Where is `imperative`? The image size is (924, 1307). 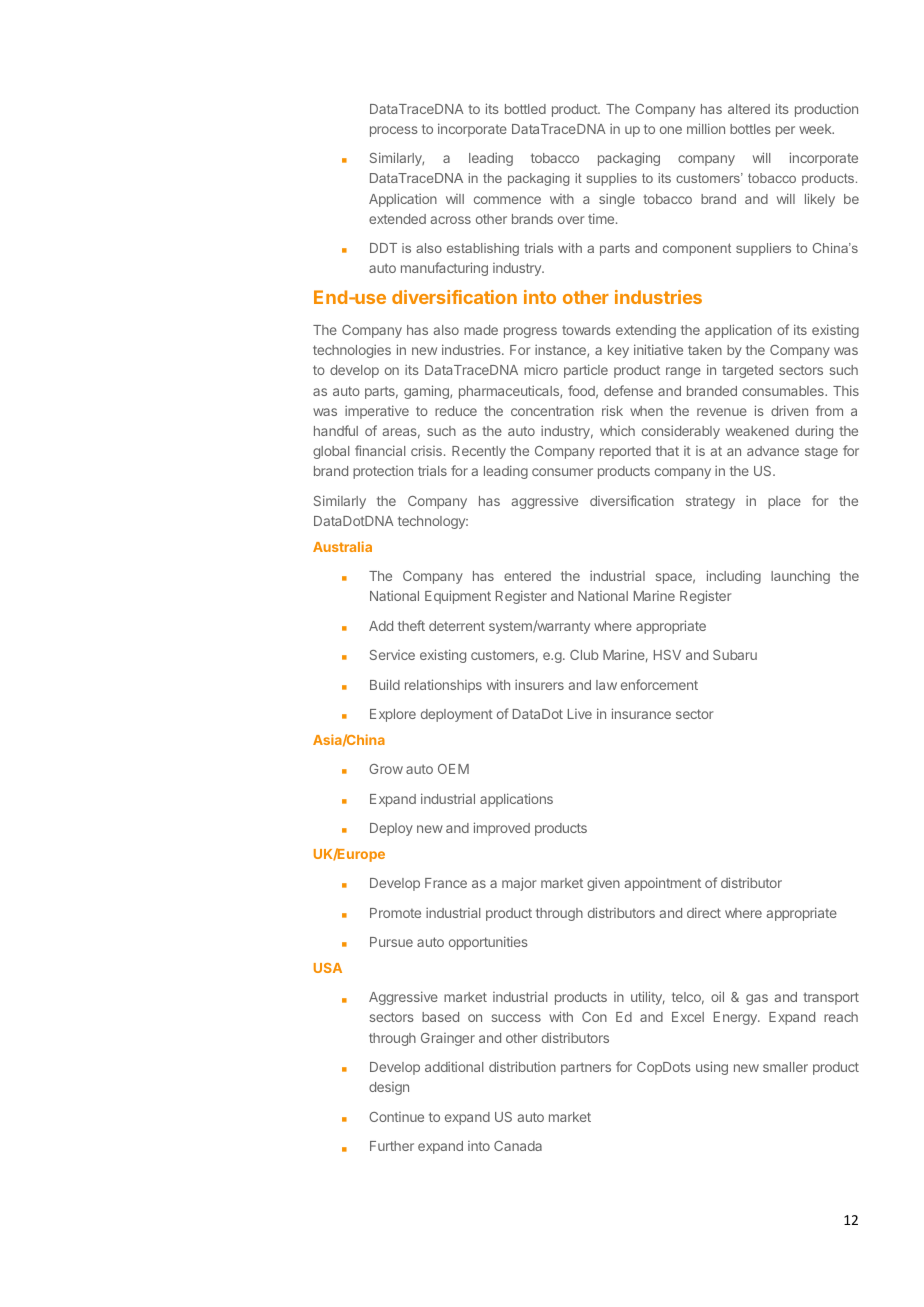 imperative is located at coordinates (377, 412).
